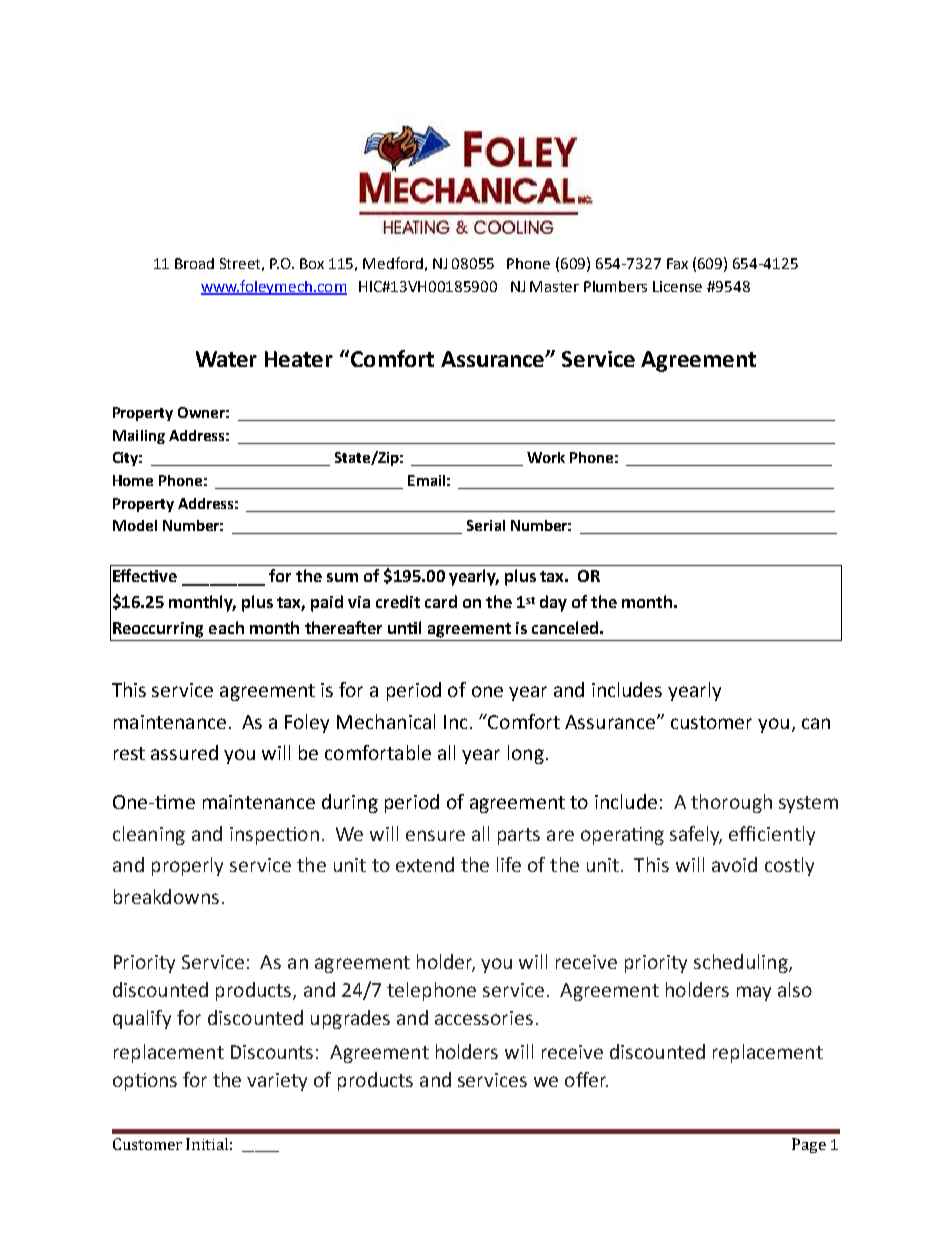 The height and width of the document is (1233, 952). What do you see at coordinates (554, 286) in the document?
I see `Master` at bounding box center [554, 286].
